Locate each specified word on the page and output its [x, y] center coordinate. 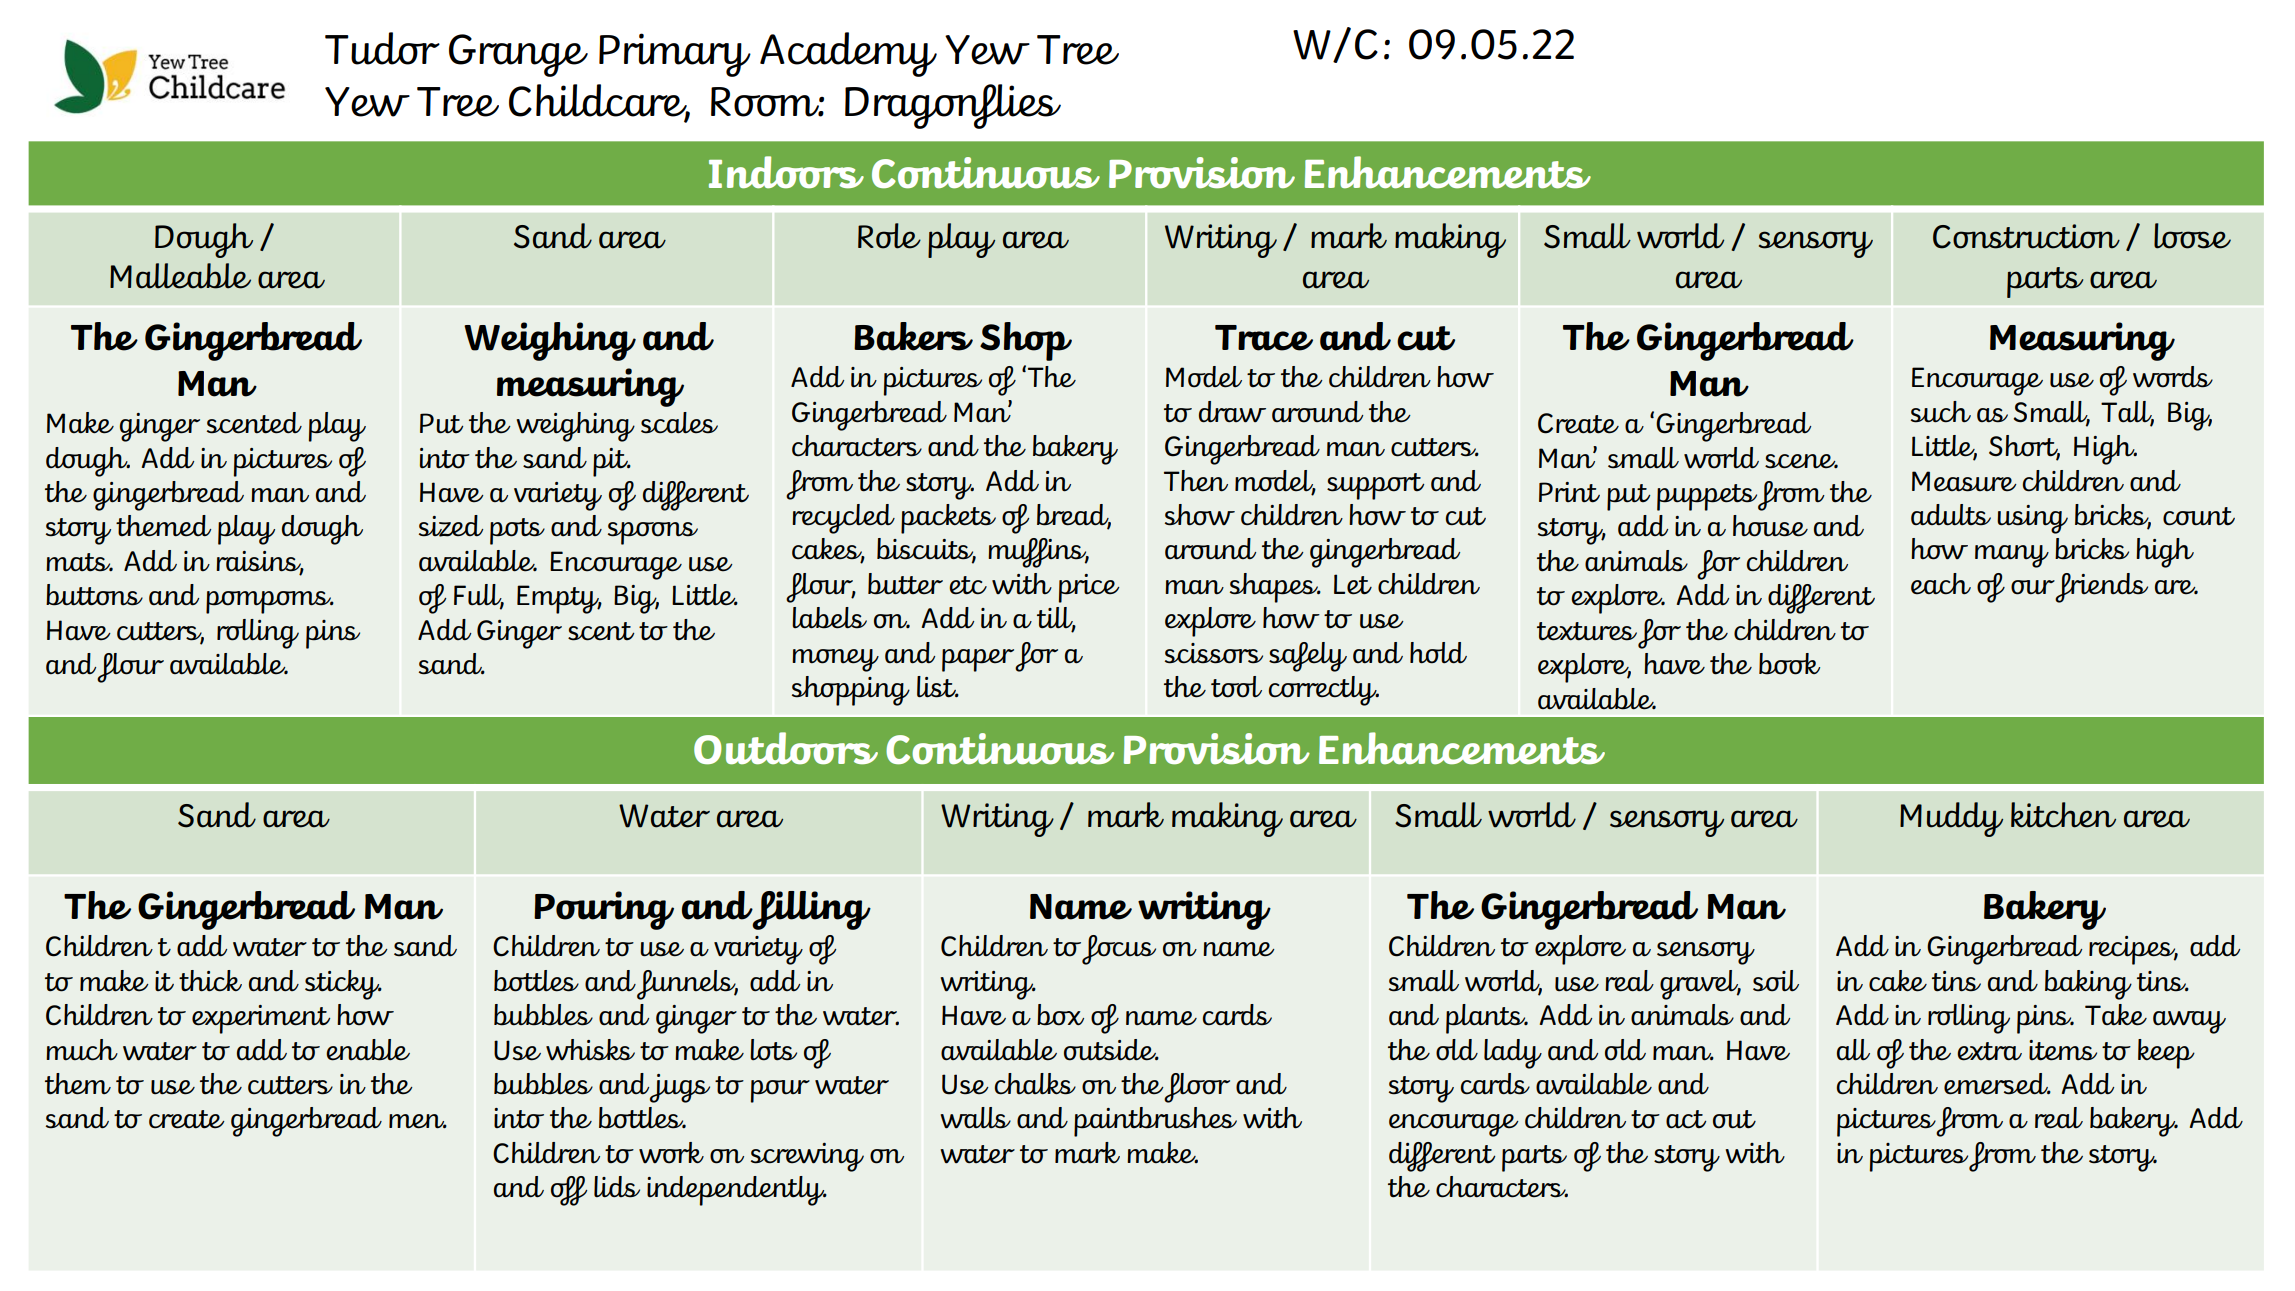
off [569, 1191]
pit [611, 462]
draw [1232, 412]
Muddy [1951, 819]
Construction [2026, 236]
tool [1236, 687]
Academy [848, 54]
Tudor [382, 48]
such [1941, 412]
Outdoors [786, 748]
